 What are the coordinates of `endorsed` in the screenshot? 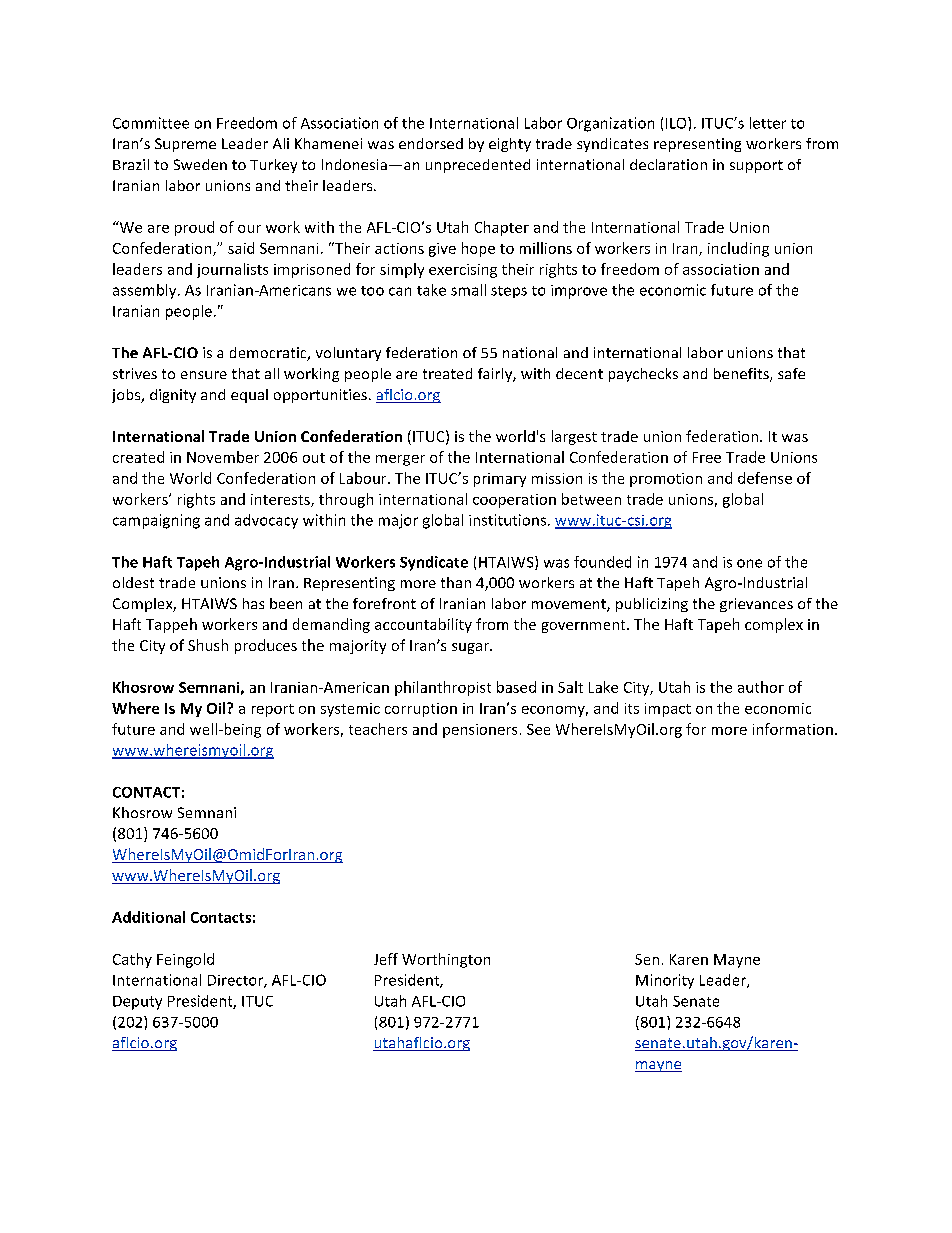 It's located at (431, 143).
